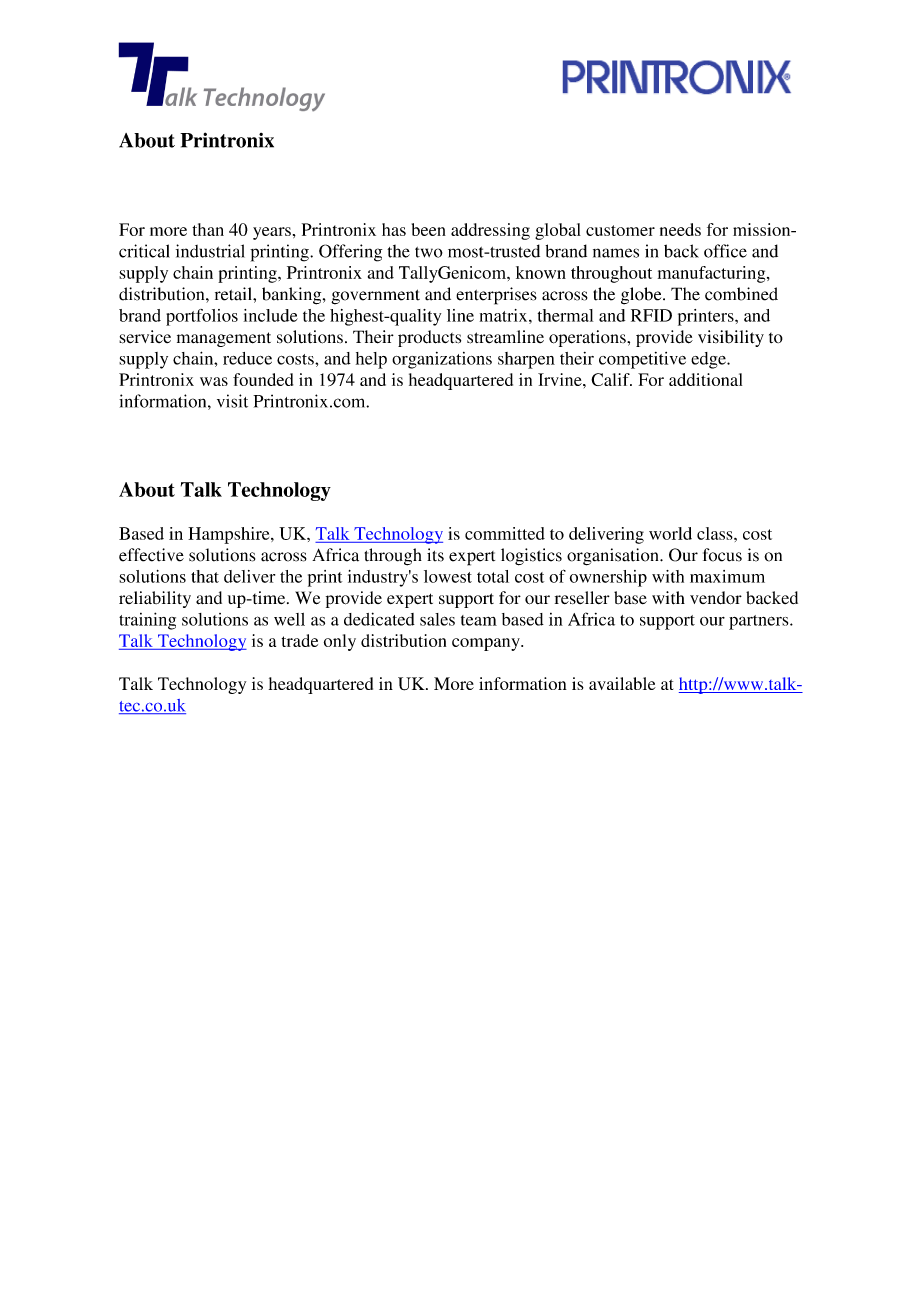 The width and height of the screenshot is (924, 1308). Describe the element at coordinates (232, 401) in the screenshot. I see `visit` at that location.
